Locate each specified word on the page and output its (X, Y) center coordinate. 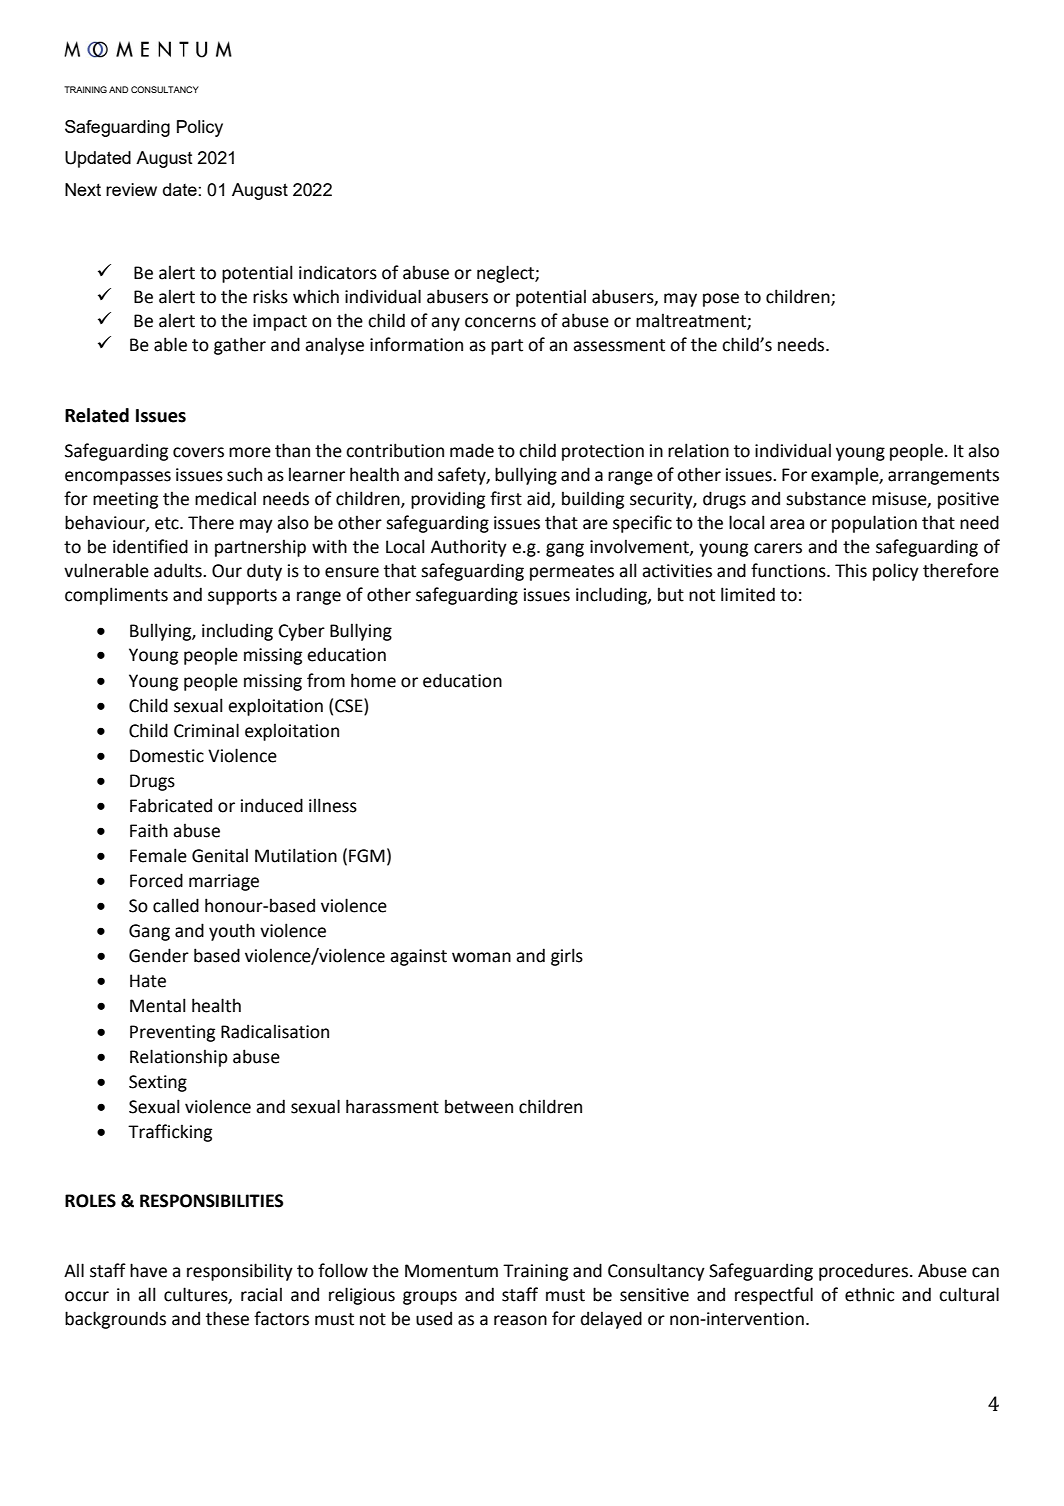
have (148, 1270)
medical (225, 498)
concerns (500, 322)
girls (567, 957)
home (373, 680)
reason (520, 1320)
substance (826, 498)
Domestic (167, 756)
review (131, 189)
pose (721, 300)
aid (539, 499)
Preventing (172, 1033)
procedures (863, 1272)
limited (748, 594)
